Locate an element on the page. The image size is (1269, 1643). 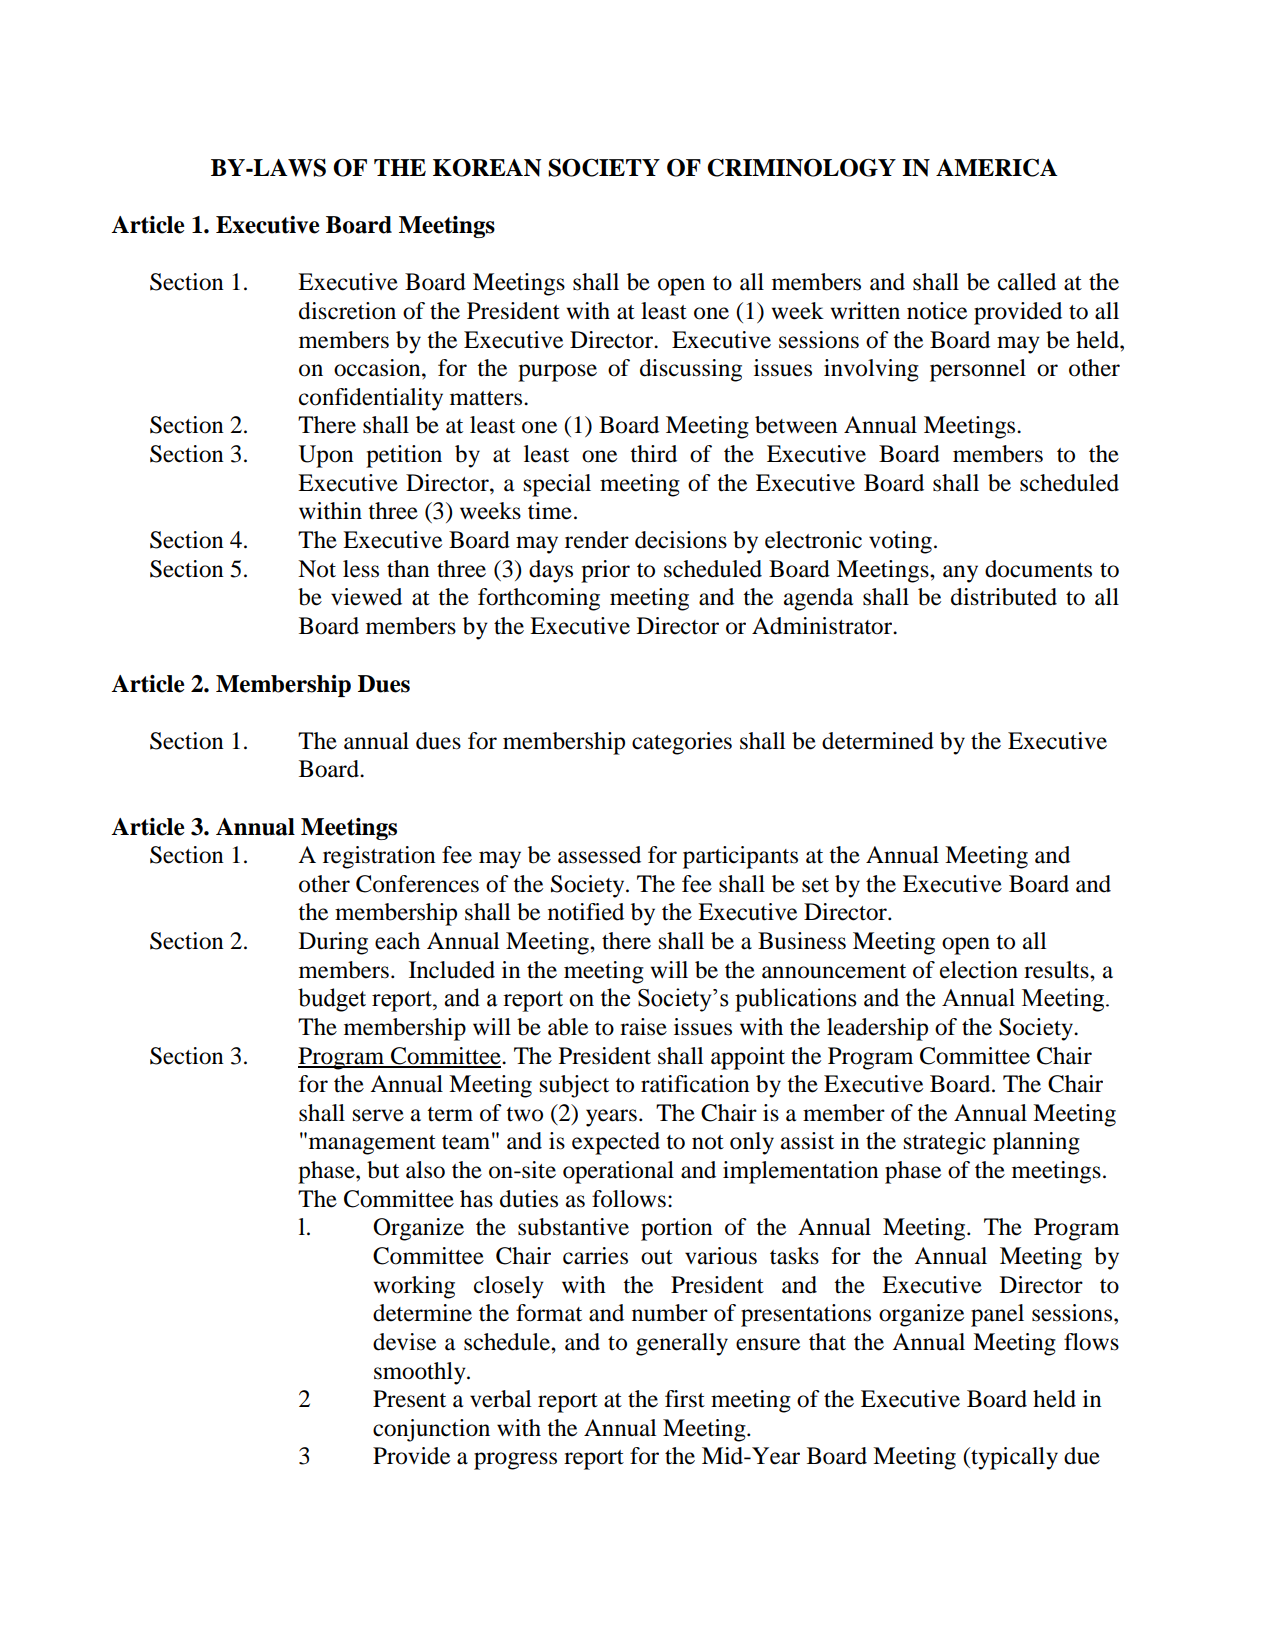
conjunction is located at coordinates (431, 1430).
